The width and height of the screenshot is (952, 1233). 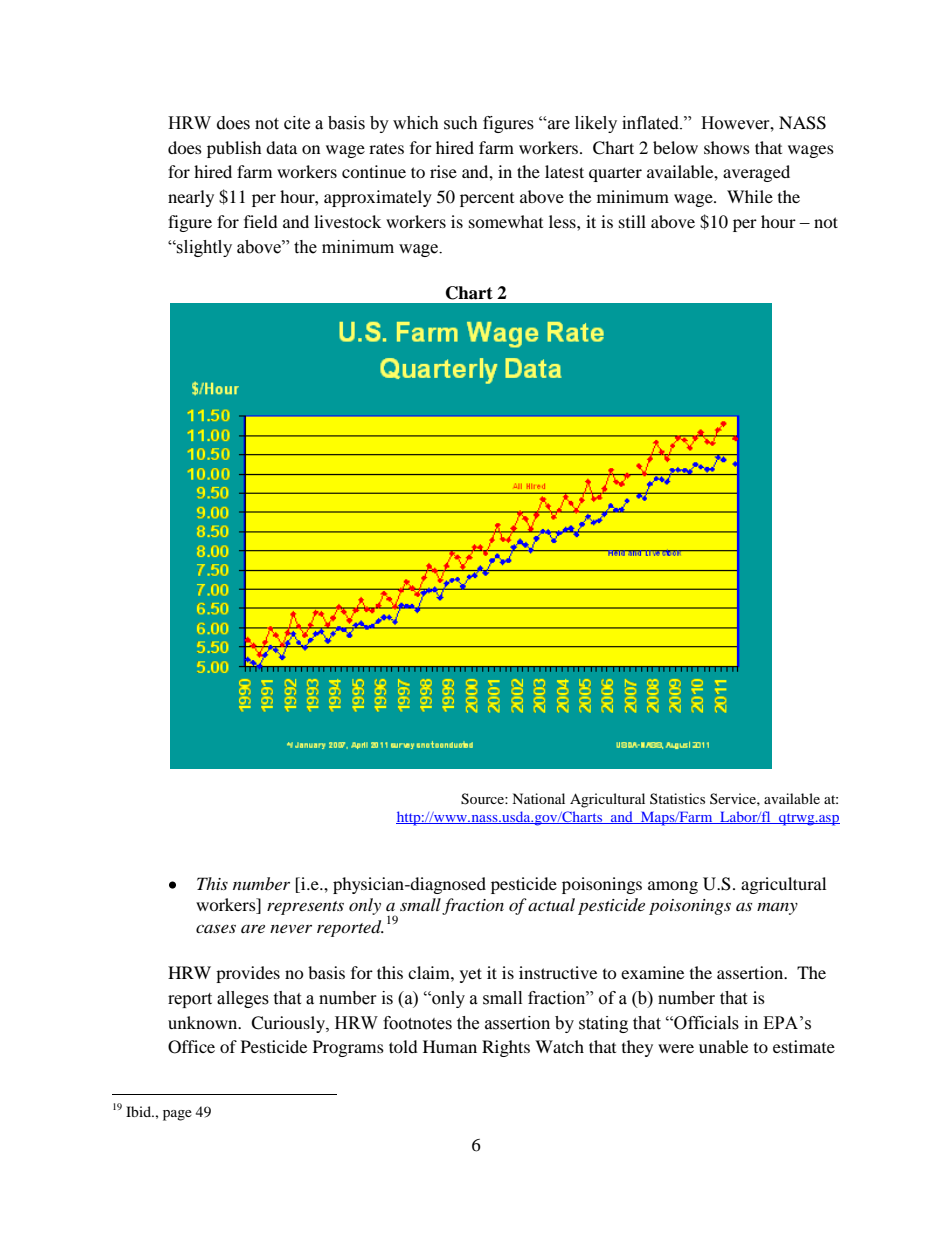 What do you see at coordinates (677, 798) in the screenshot?
I see `Statistics` at bounding box center [677, 798].
